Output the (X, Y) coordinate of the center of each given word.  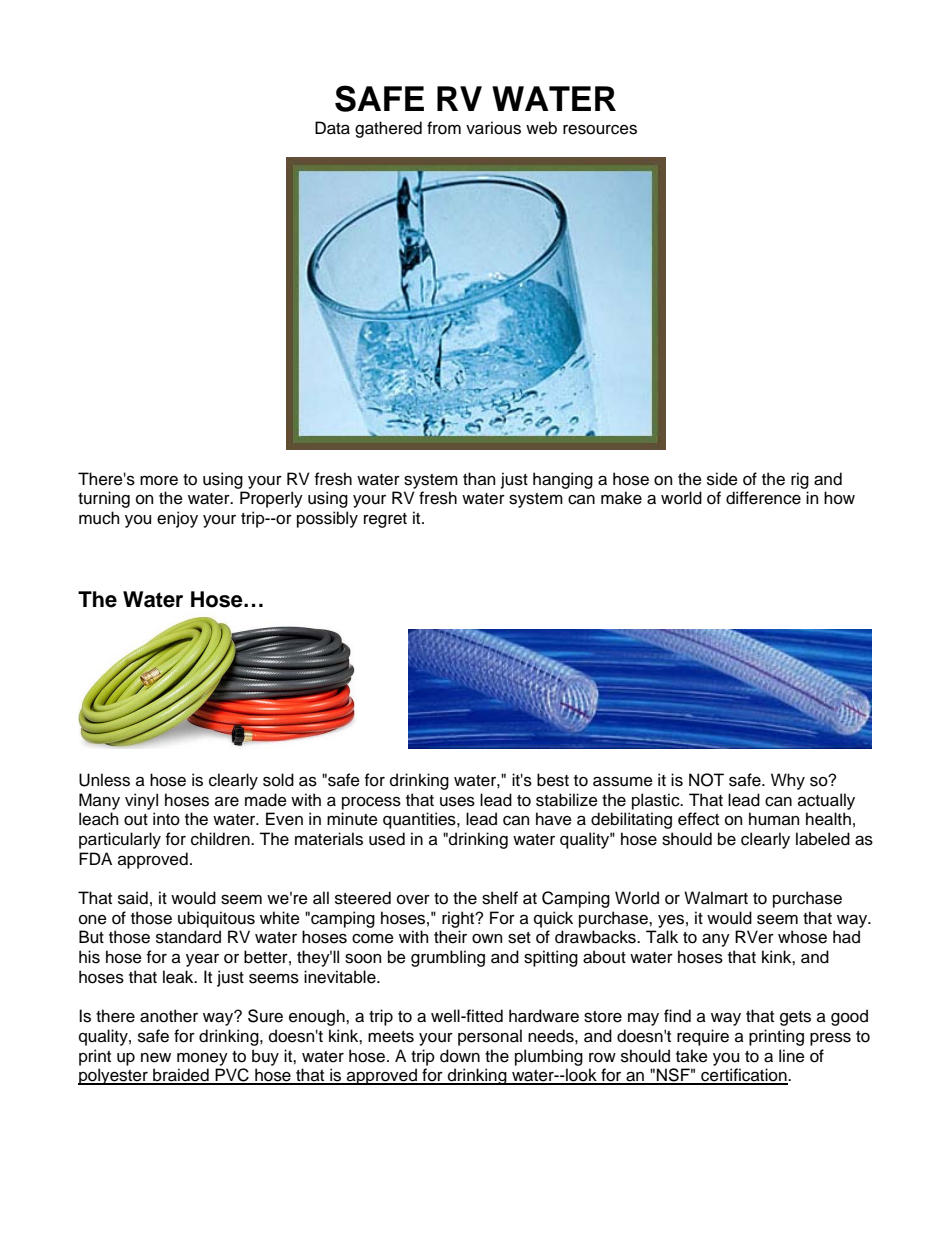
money (202, 1059)
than (479, 479)
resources (600, 129)
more (159, 481)
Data (332, 128)
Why (788, 781)
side (722, 479)
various (493, 128)
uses (457, 801)
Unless (104, 780)
